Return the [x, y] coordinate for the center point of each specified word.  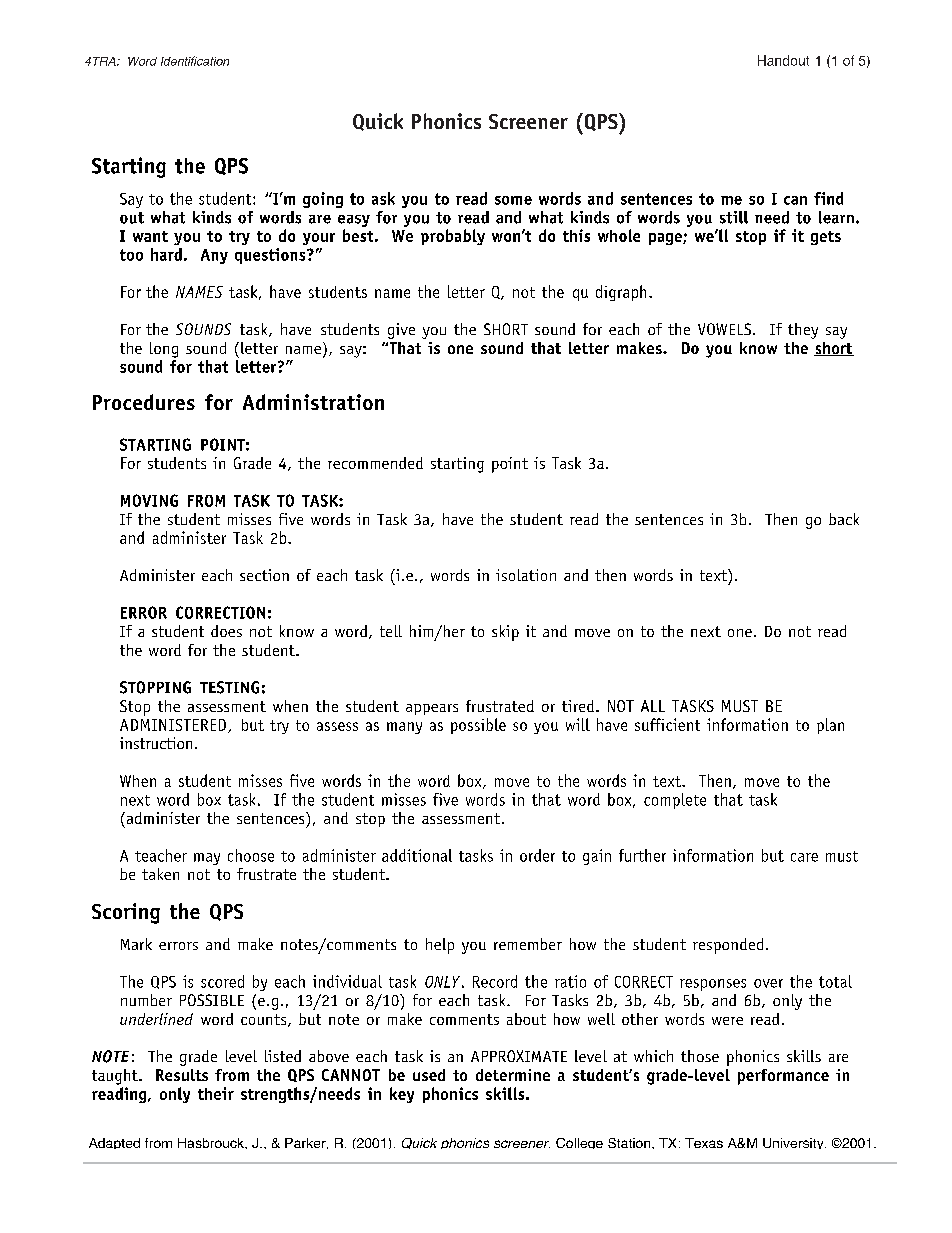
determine [513, 1075]
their [216, 1093]
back [844, 519]
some [513, 200]
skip [505, 633]
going [323, 200]
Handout [783, 60]
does [226, 631]
